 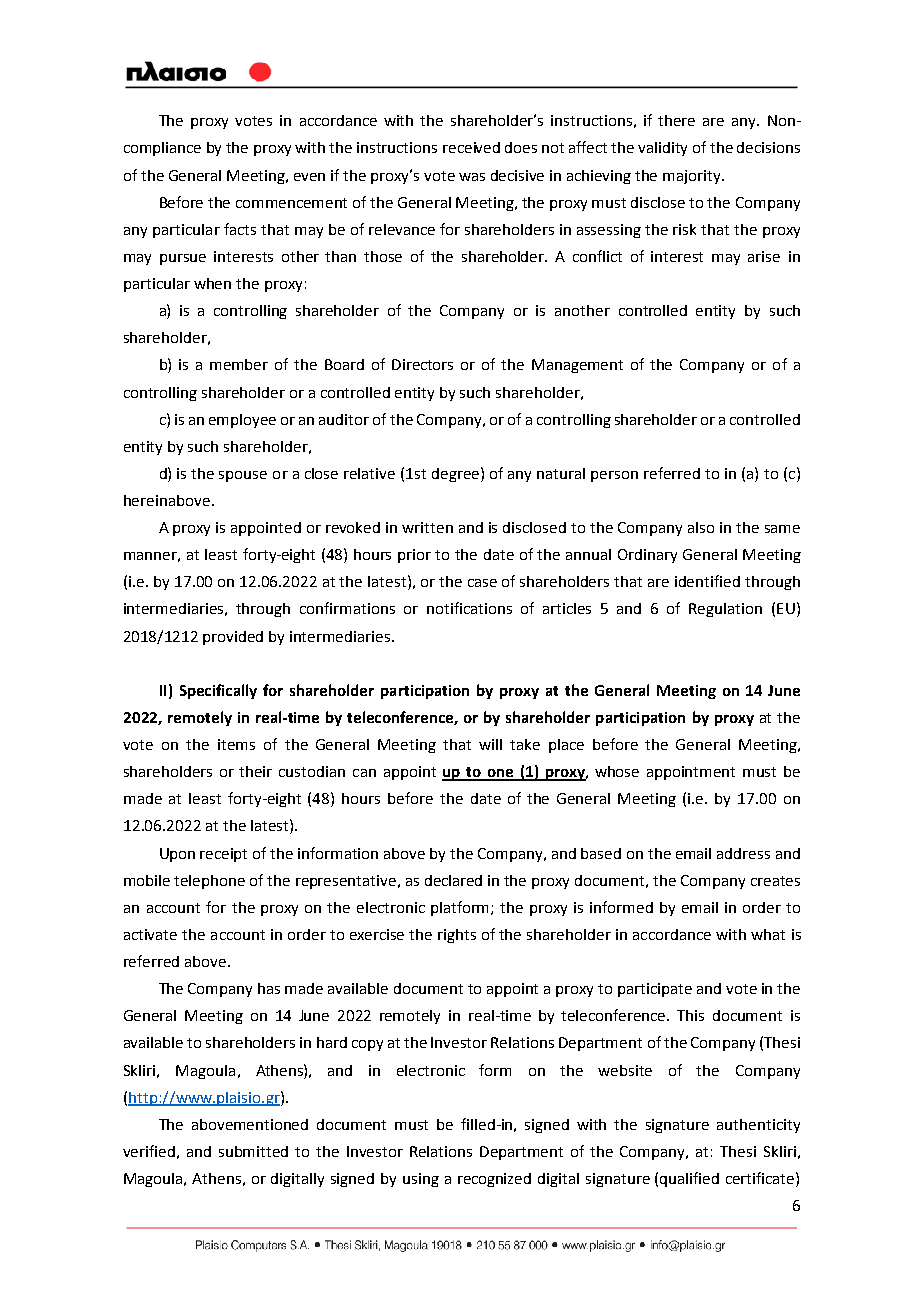 I want to click on recognized, so click(x=494, y=1180).
